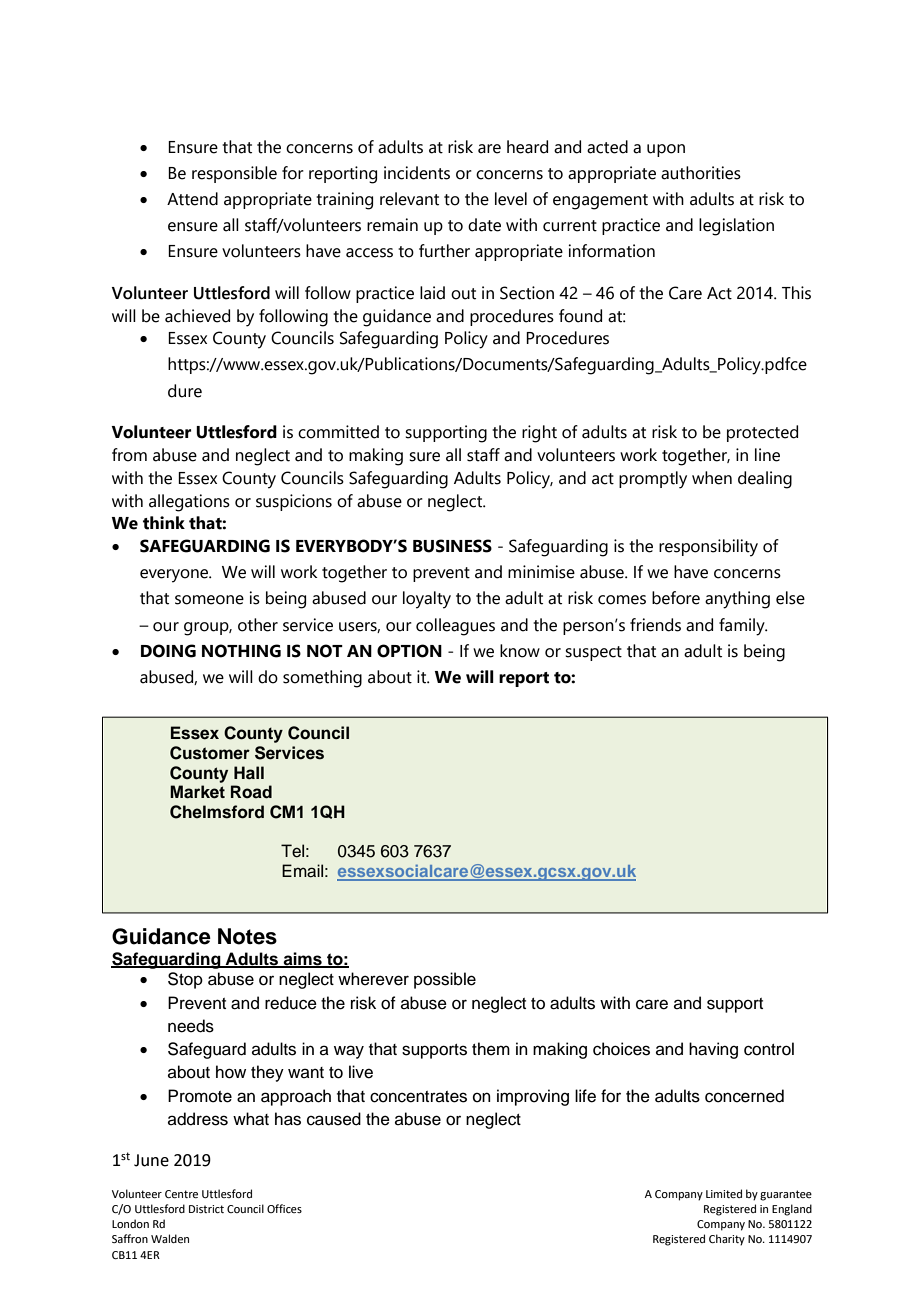 This document has width=924, height=1308. What do you see at coordinates (409, 651) in the document?
I see `OPTION` at bounding box center [409, 651].
